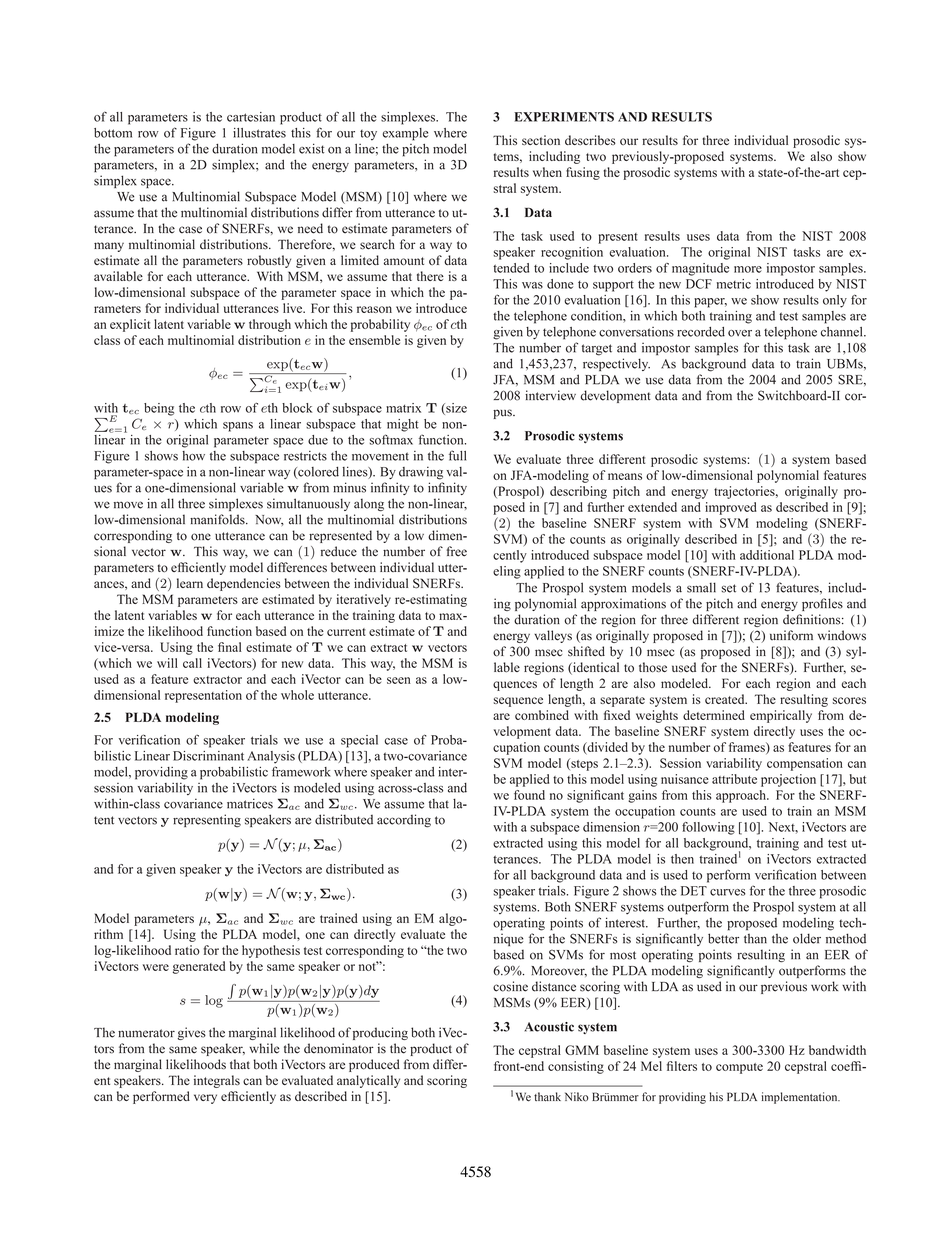 The width and height of the image is (952, 1233). What do you see at coordinates (549, 1027) in the image?
I see `Acoustic` at bounding box center [549, 1027].
